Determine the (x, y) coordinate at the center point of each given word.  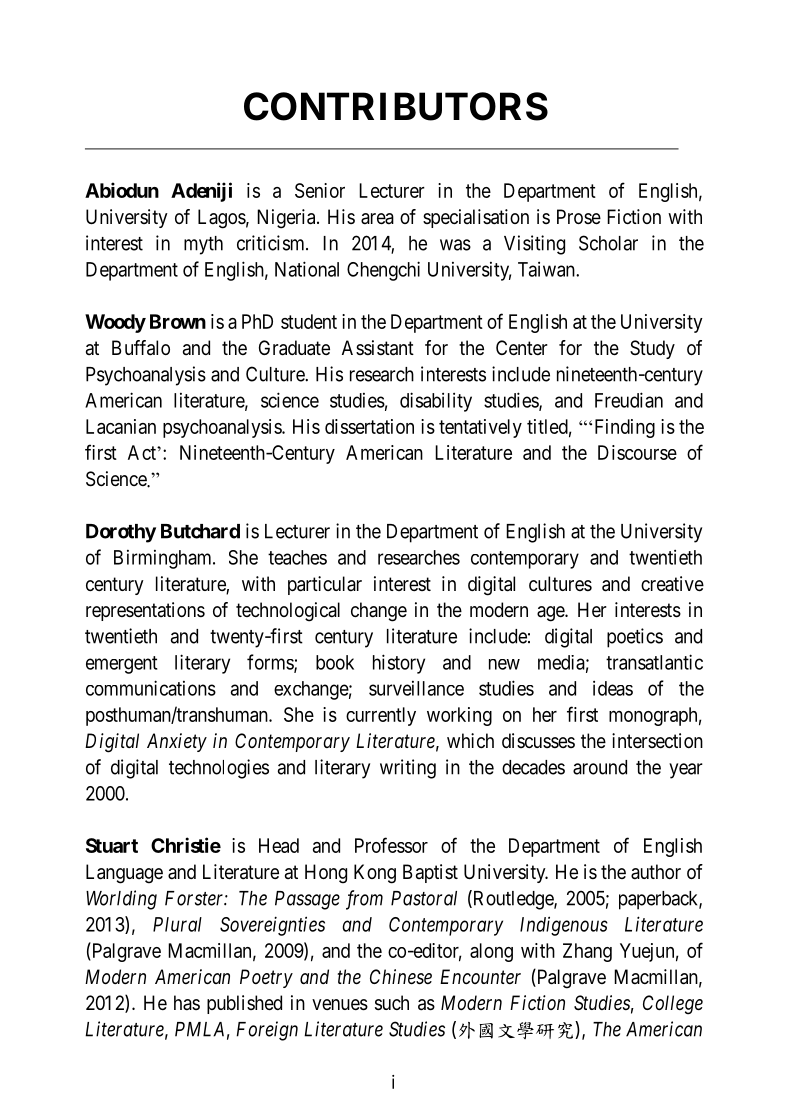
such (392, 1003)
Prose (579, 217)
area (377, 219)
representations (145, 611)
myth (203, 245)
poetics (635, 638)
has (187, 1003)
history (399, 664)
